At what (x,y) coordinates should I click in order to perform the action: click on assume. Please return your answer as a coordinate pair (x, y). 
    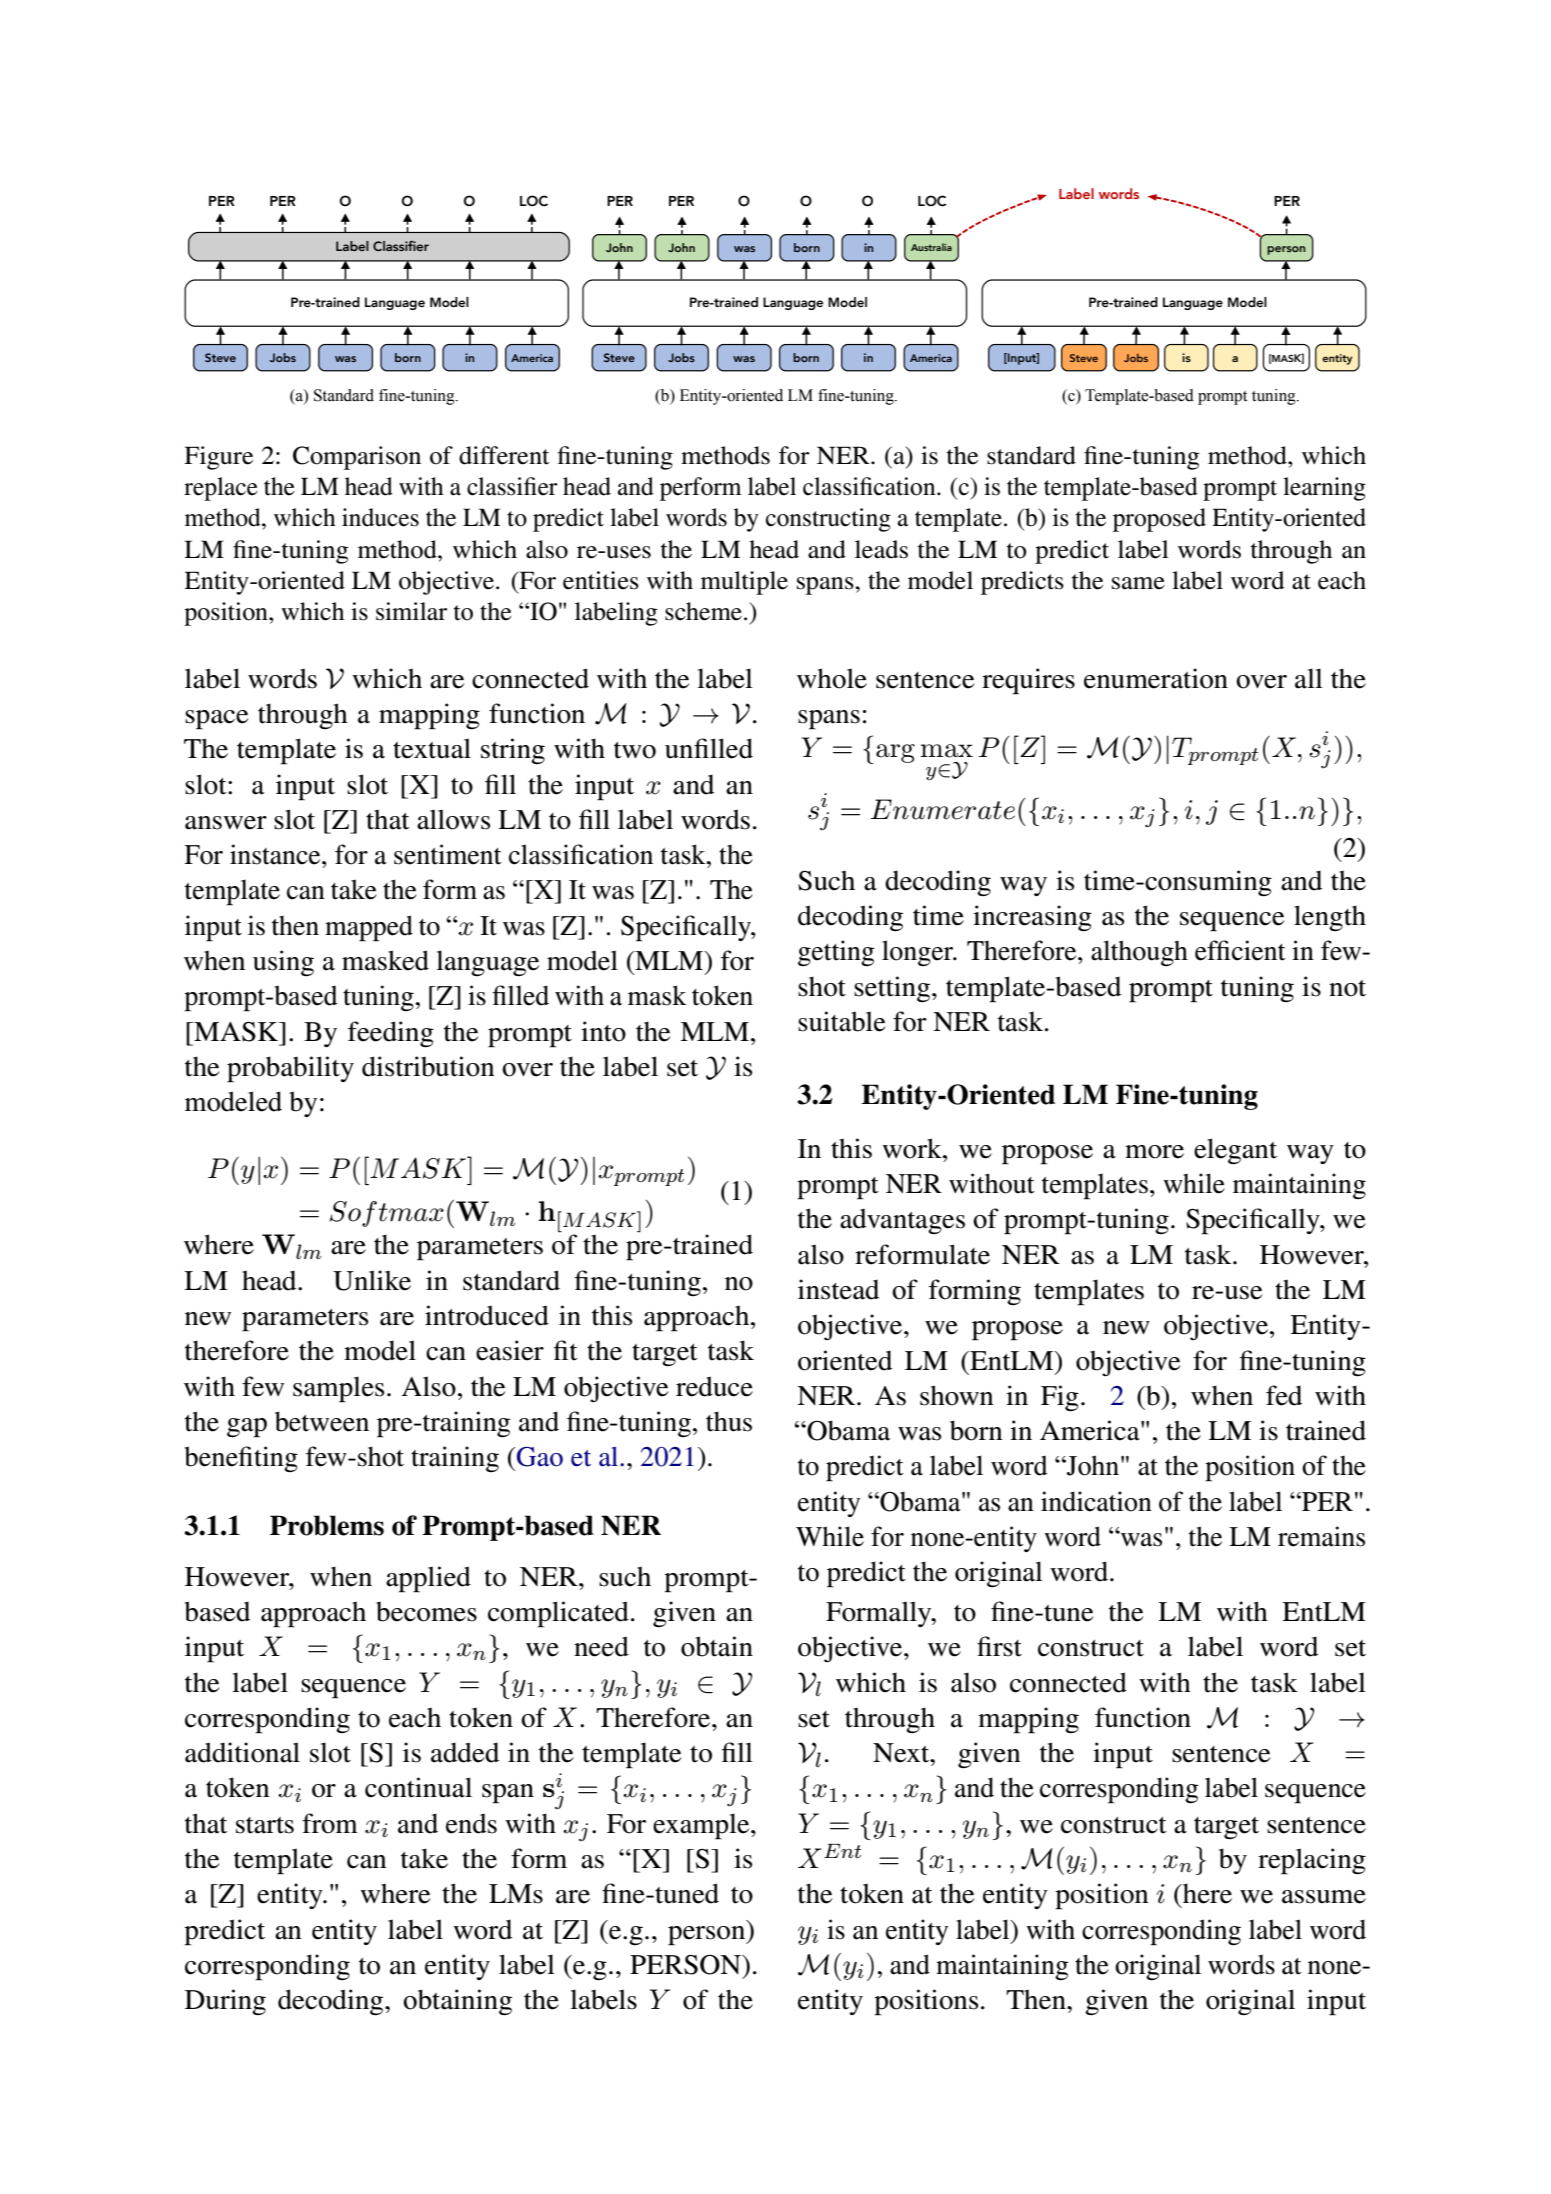
    Looking at the image, I should click on (1324, 1897).
